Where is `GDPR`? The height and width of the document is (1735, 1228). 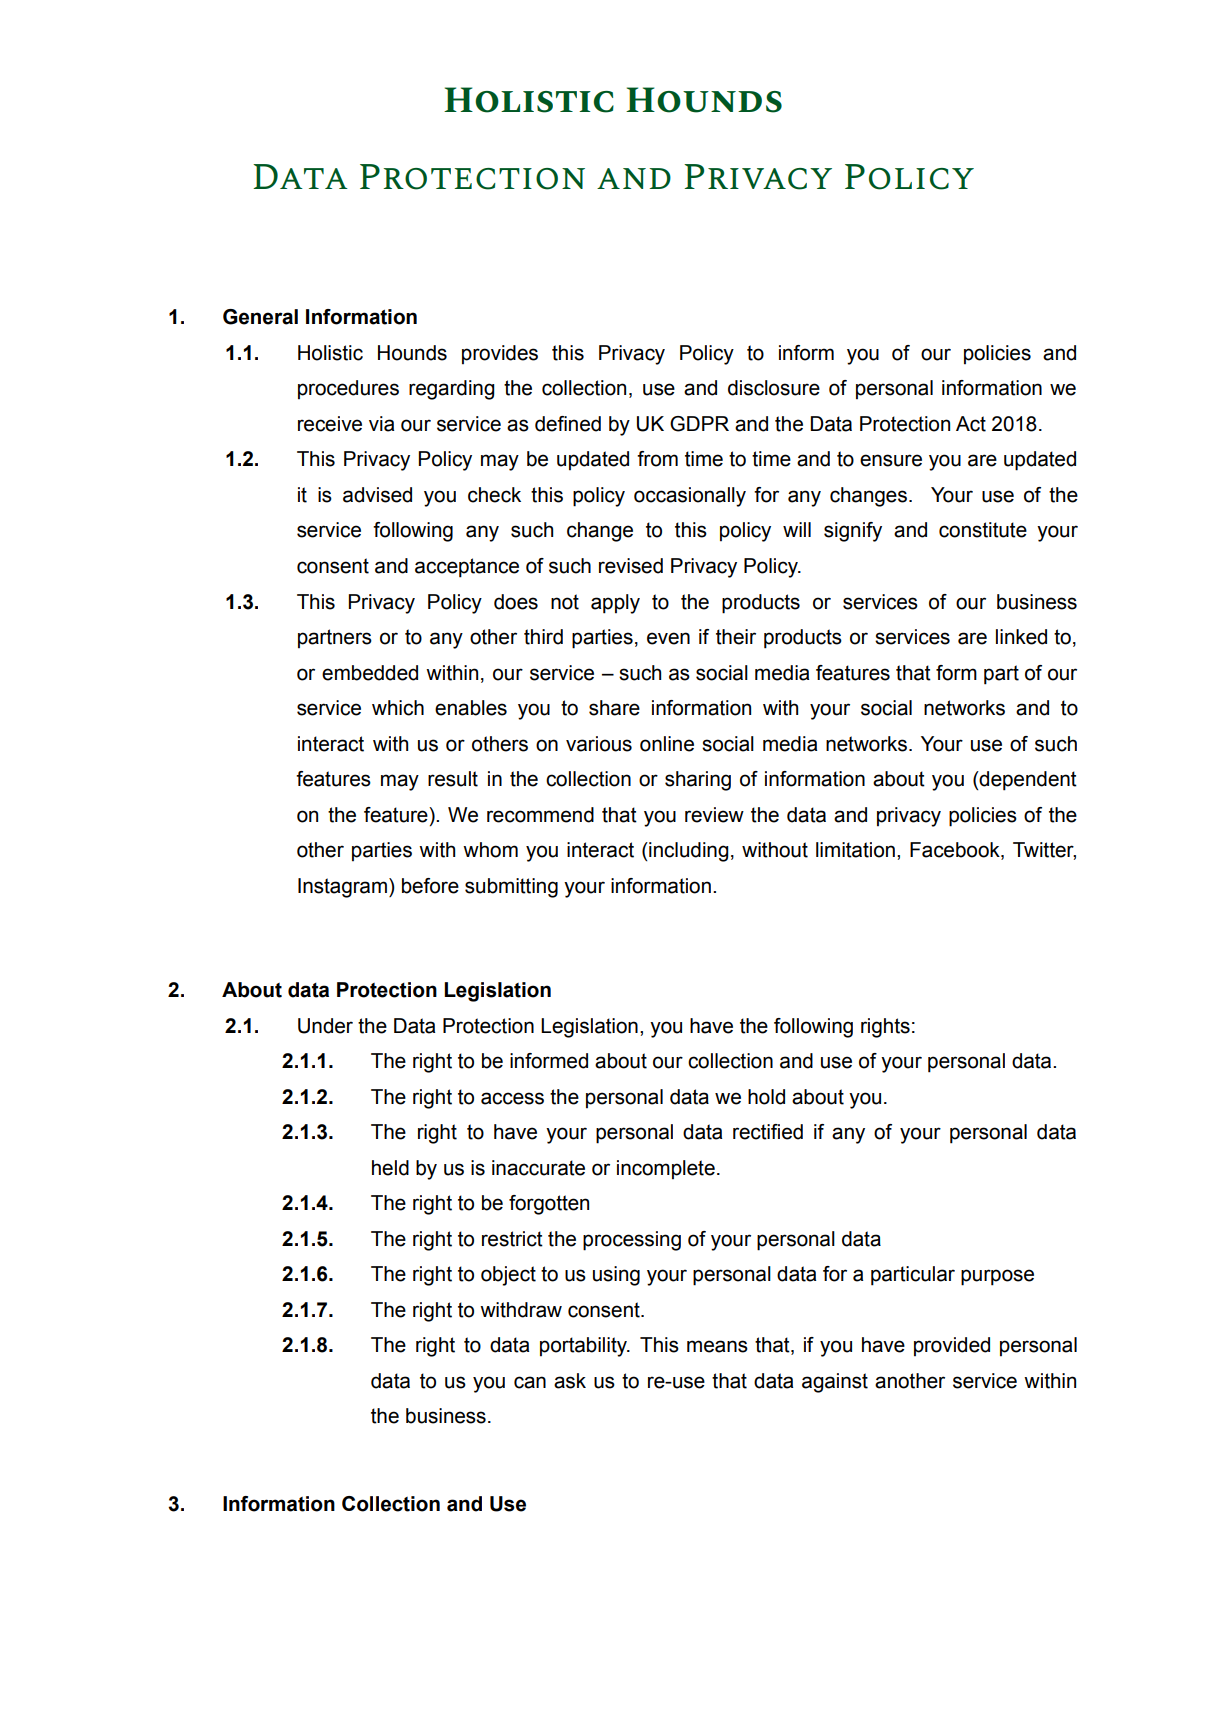 GDPR is located at coordinates (699, 424).
